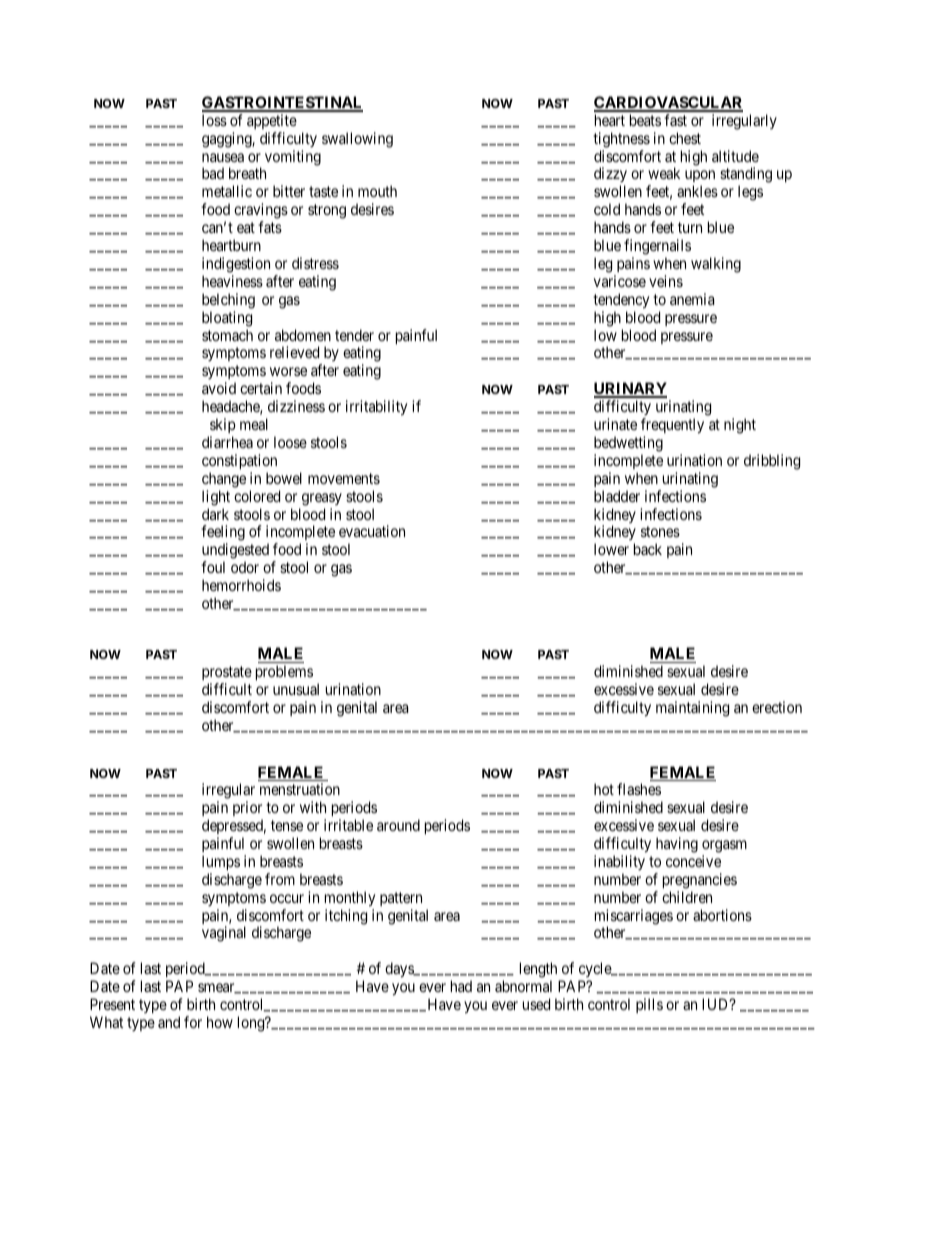  What do you see at coordinates (214, 120) in the document?
I see `loss` at bounding box center [214, 120].
